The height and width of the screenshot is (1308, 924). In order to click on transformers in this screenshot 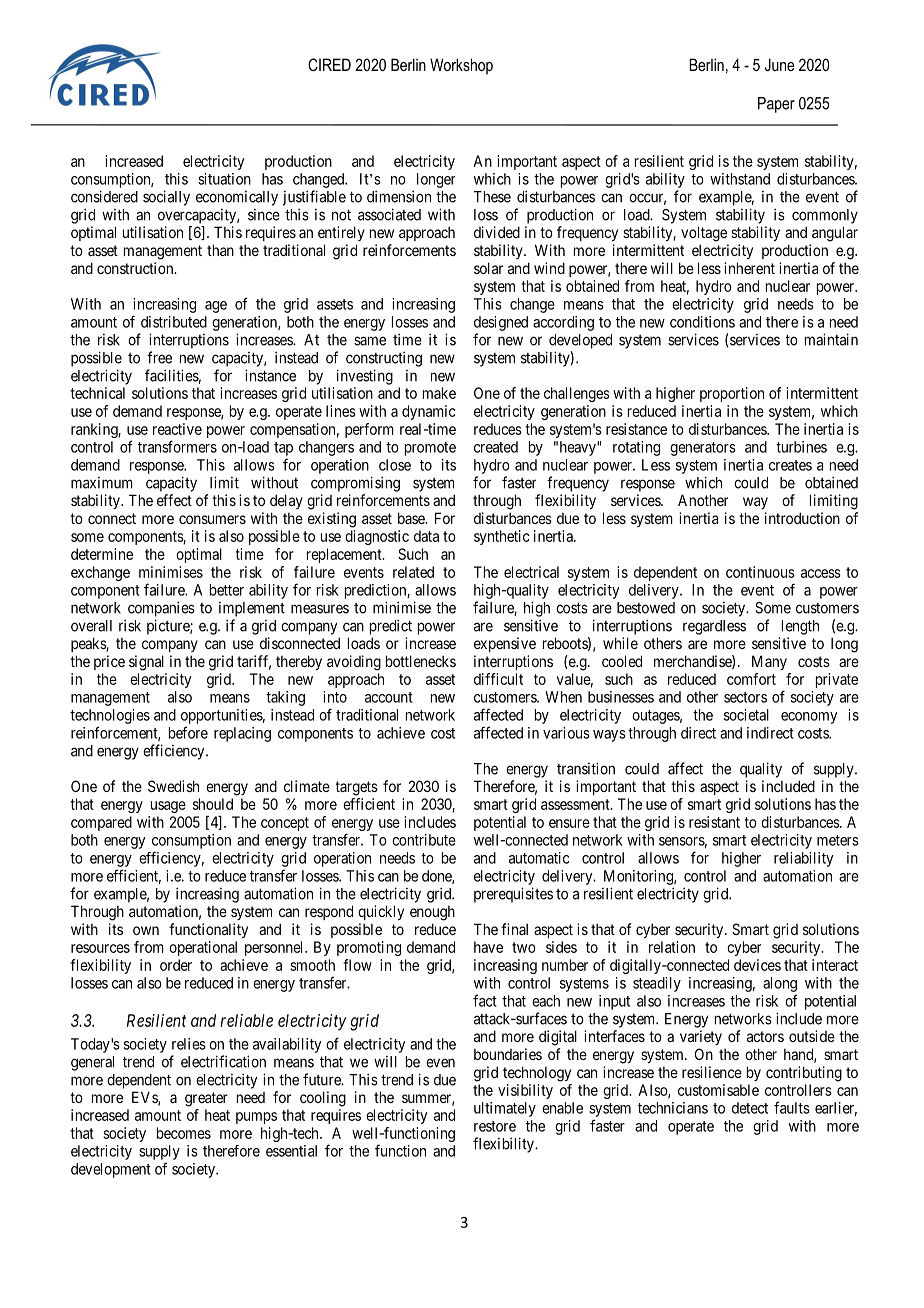, I will do `click(177, 446)`.
